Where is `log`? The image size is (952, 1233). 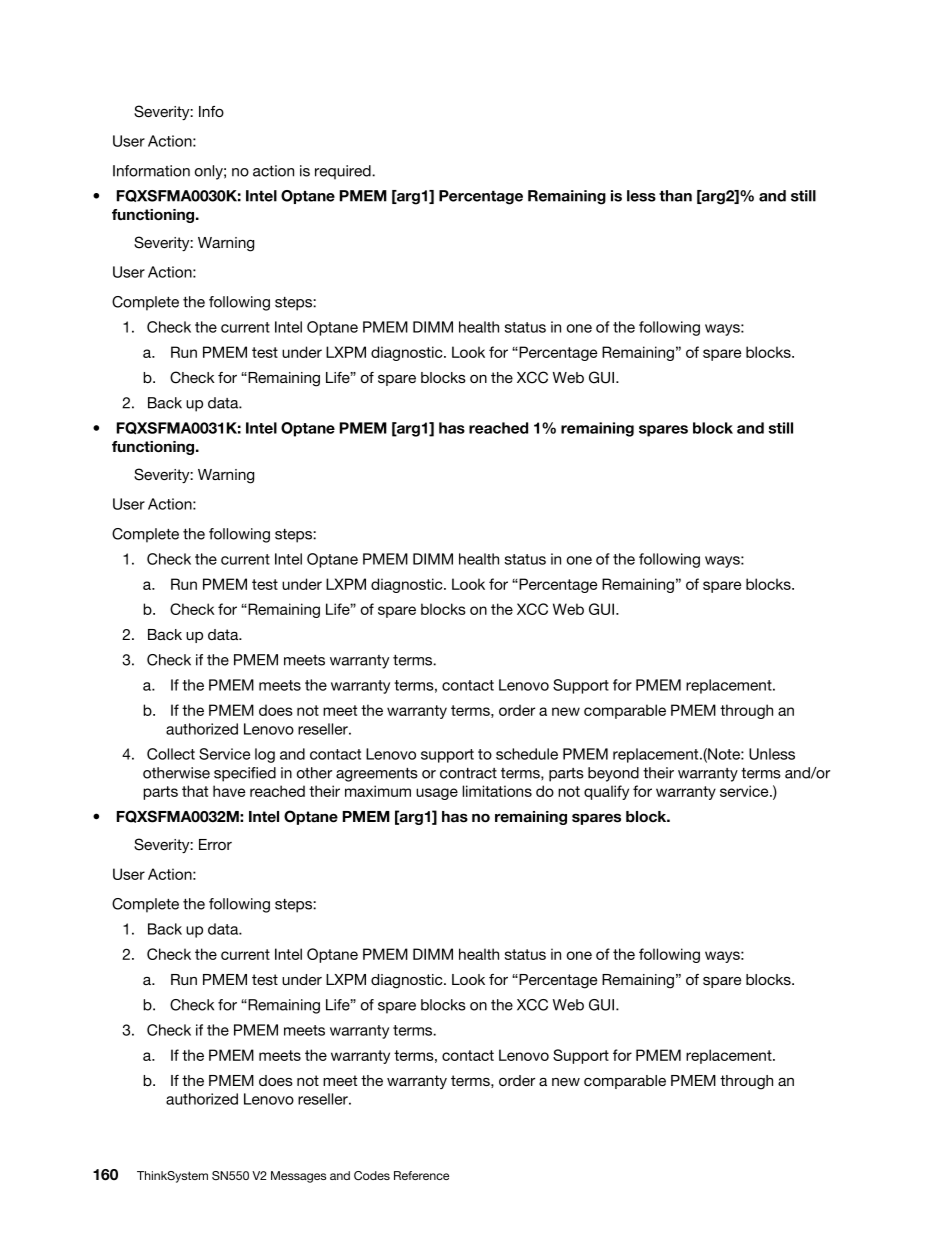
log is located at coordinates (265, 755).
